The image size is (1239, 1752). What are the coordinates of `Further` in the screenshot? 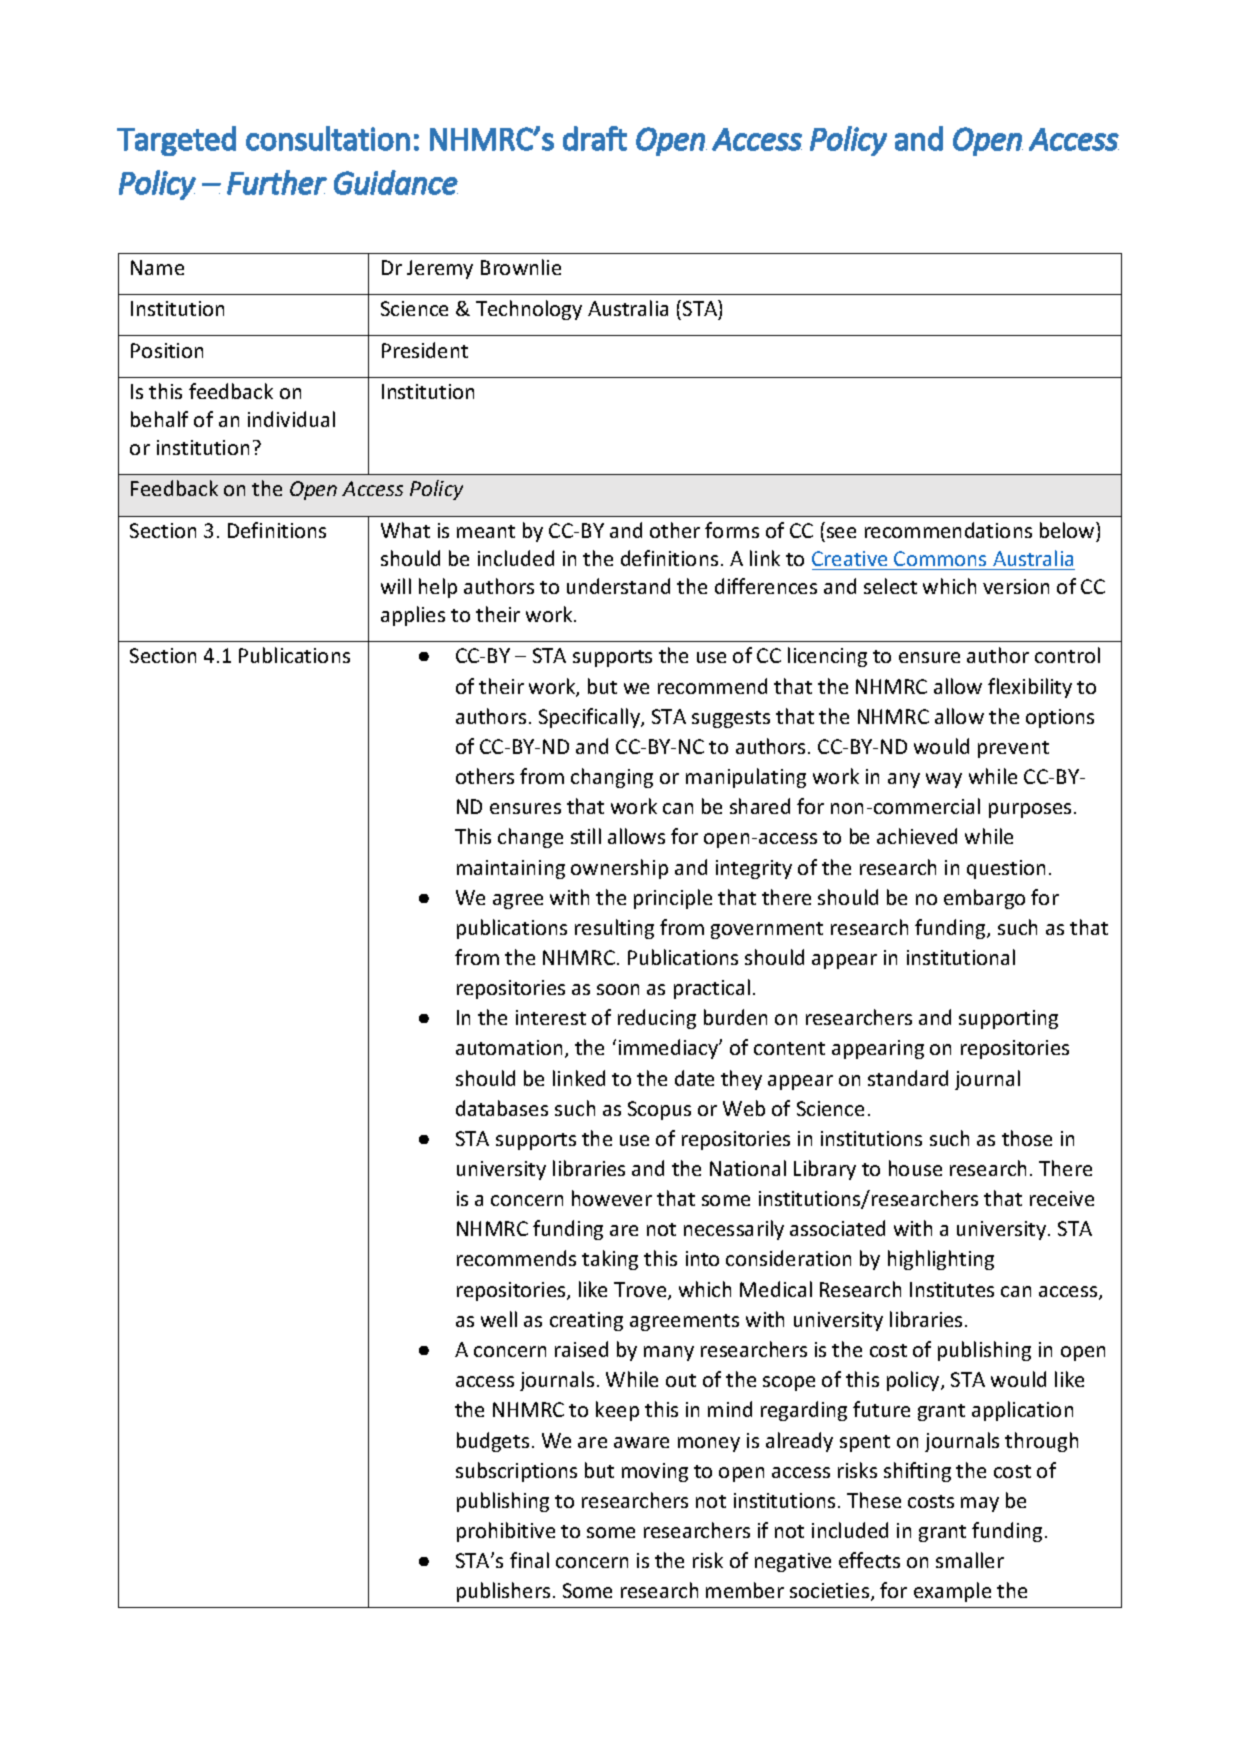 It's located at (277, 182).
